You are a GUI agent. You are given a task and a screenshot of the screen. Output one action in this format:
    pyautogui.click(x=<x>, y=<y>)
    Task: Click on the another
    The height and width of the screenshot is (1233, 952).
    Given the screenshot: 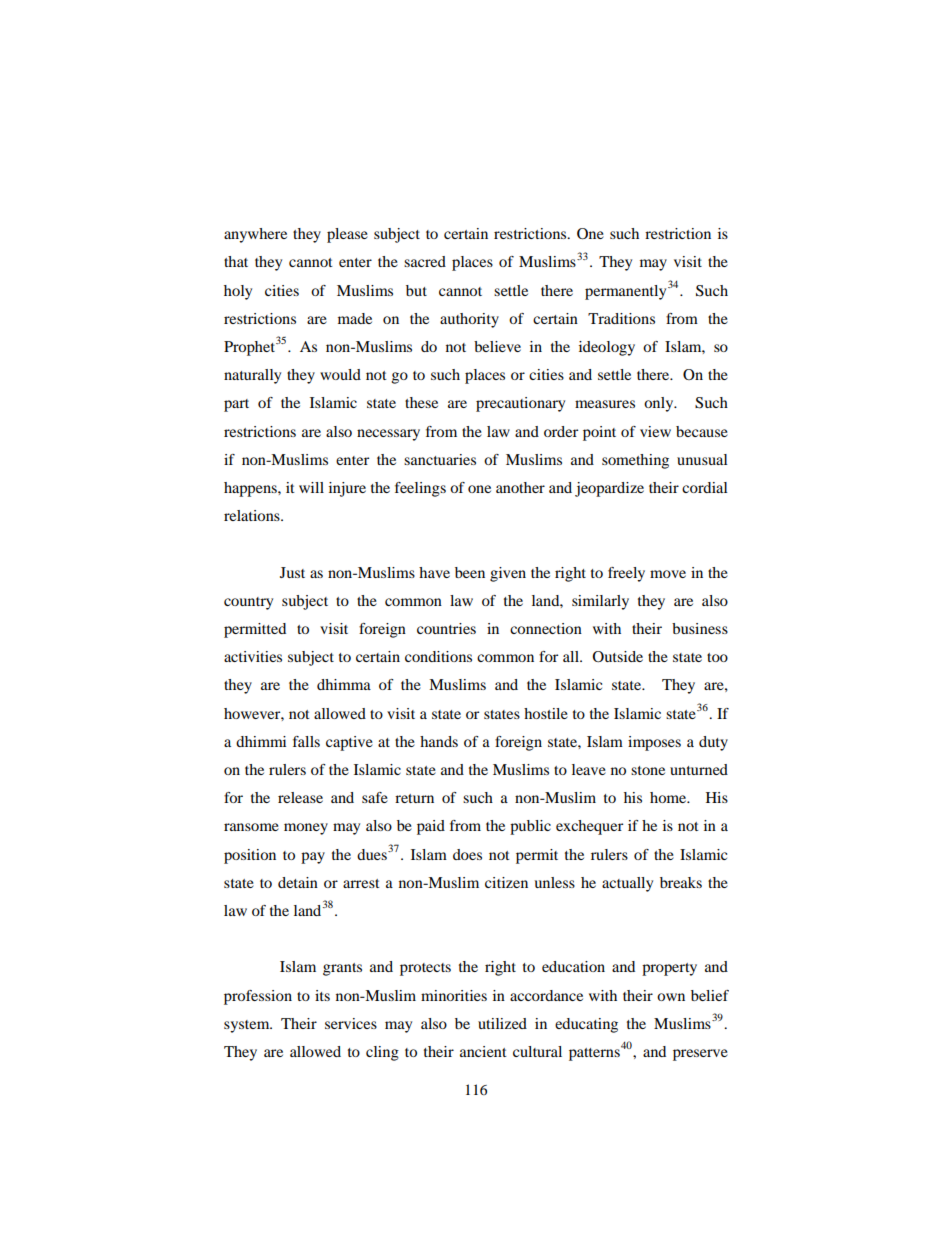 What is the action you would take?
    pyautogui.click(x=520, y=487)
